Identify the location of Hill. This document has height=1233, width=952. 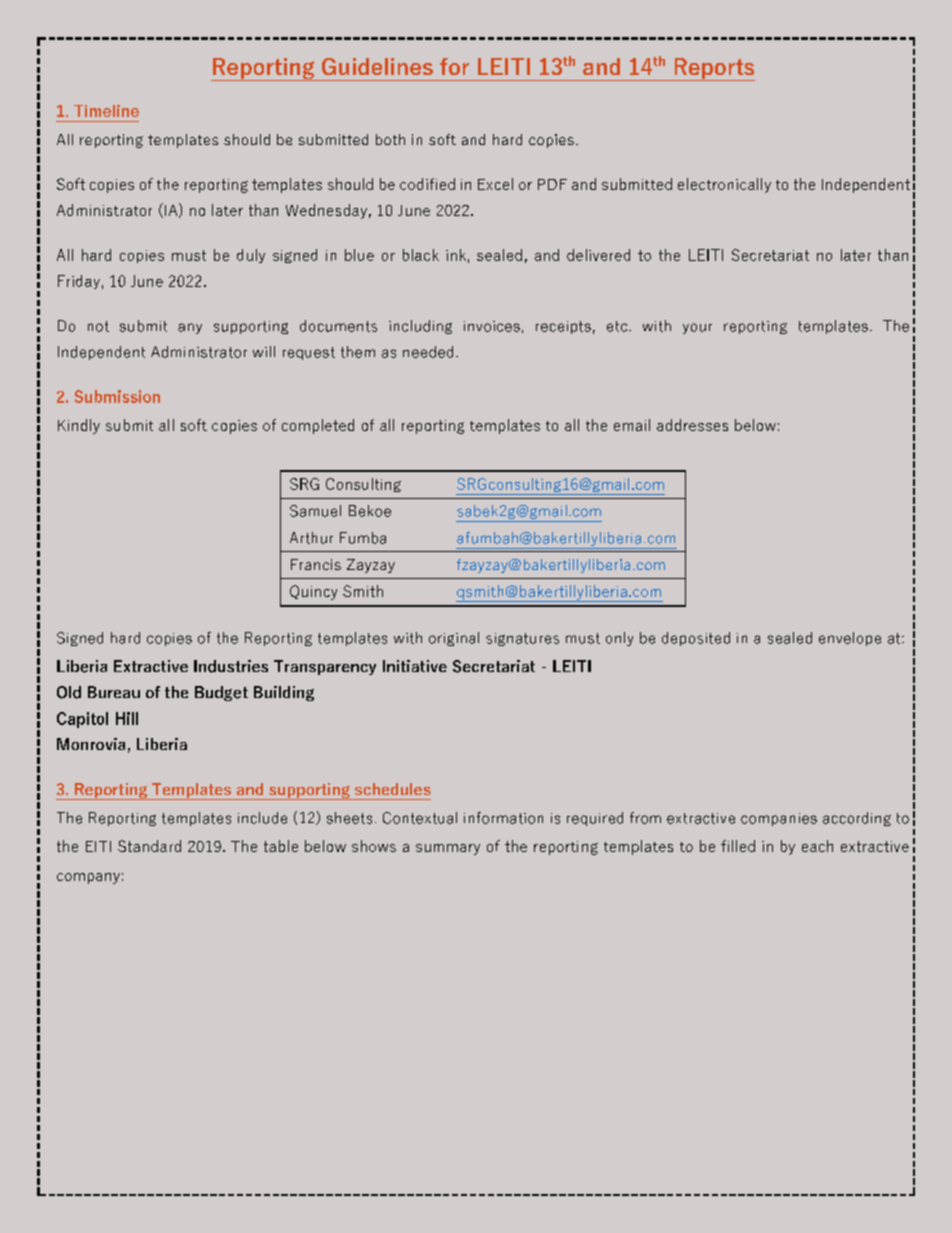
(127, 718).
